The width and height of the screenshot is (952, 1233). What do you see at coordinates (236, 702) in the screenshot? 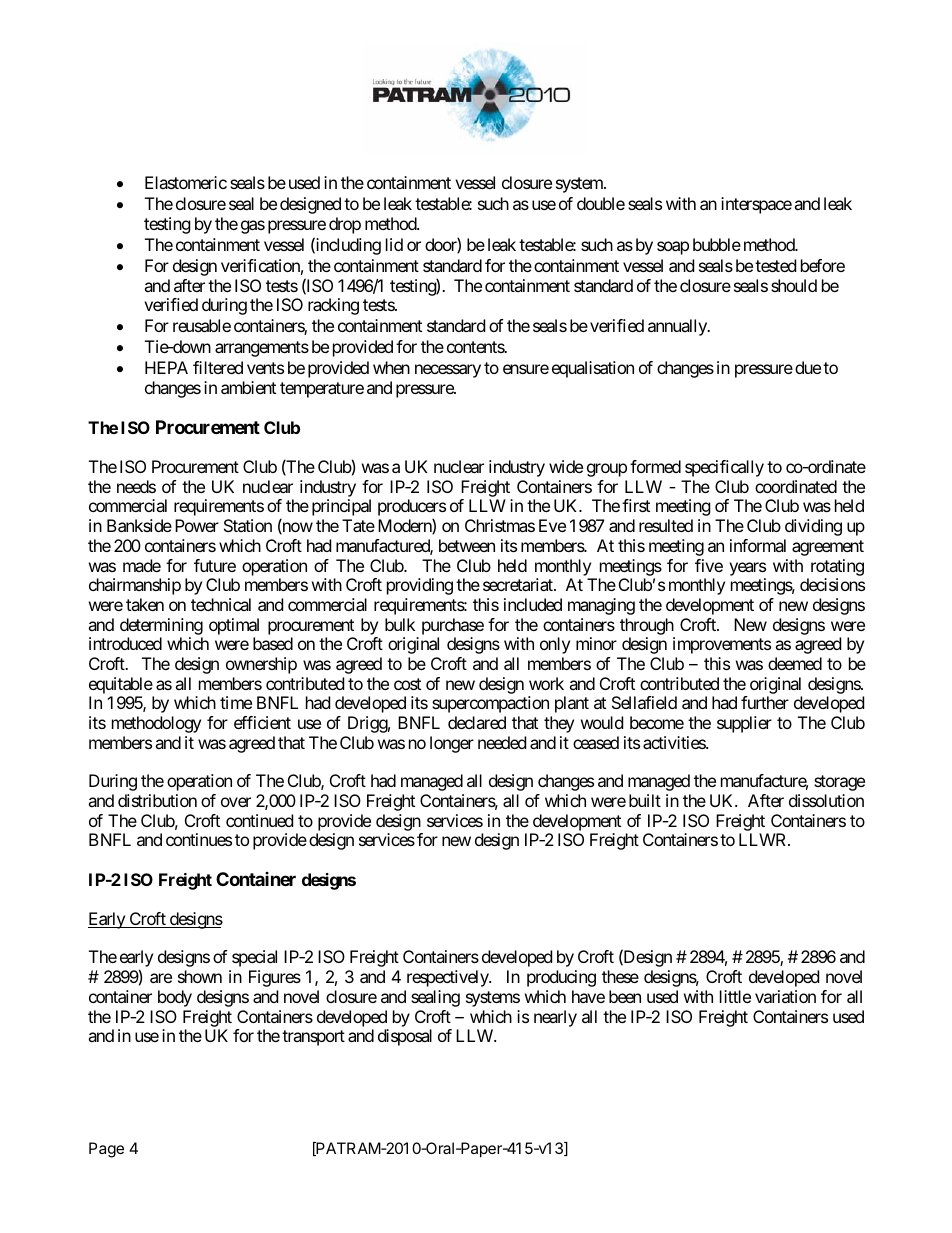
I see `time` at bounding box center [236, 702].
